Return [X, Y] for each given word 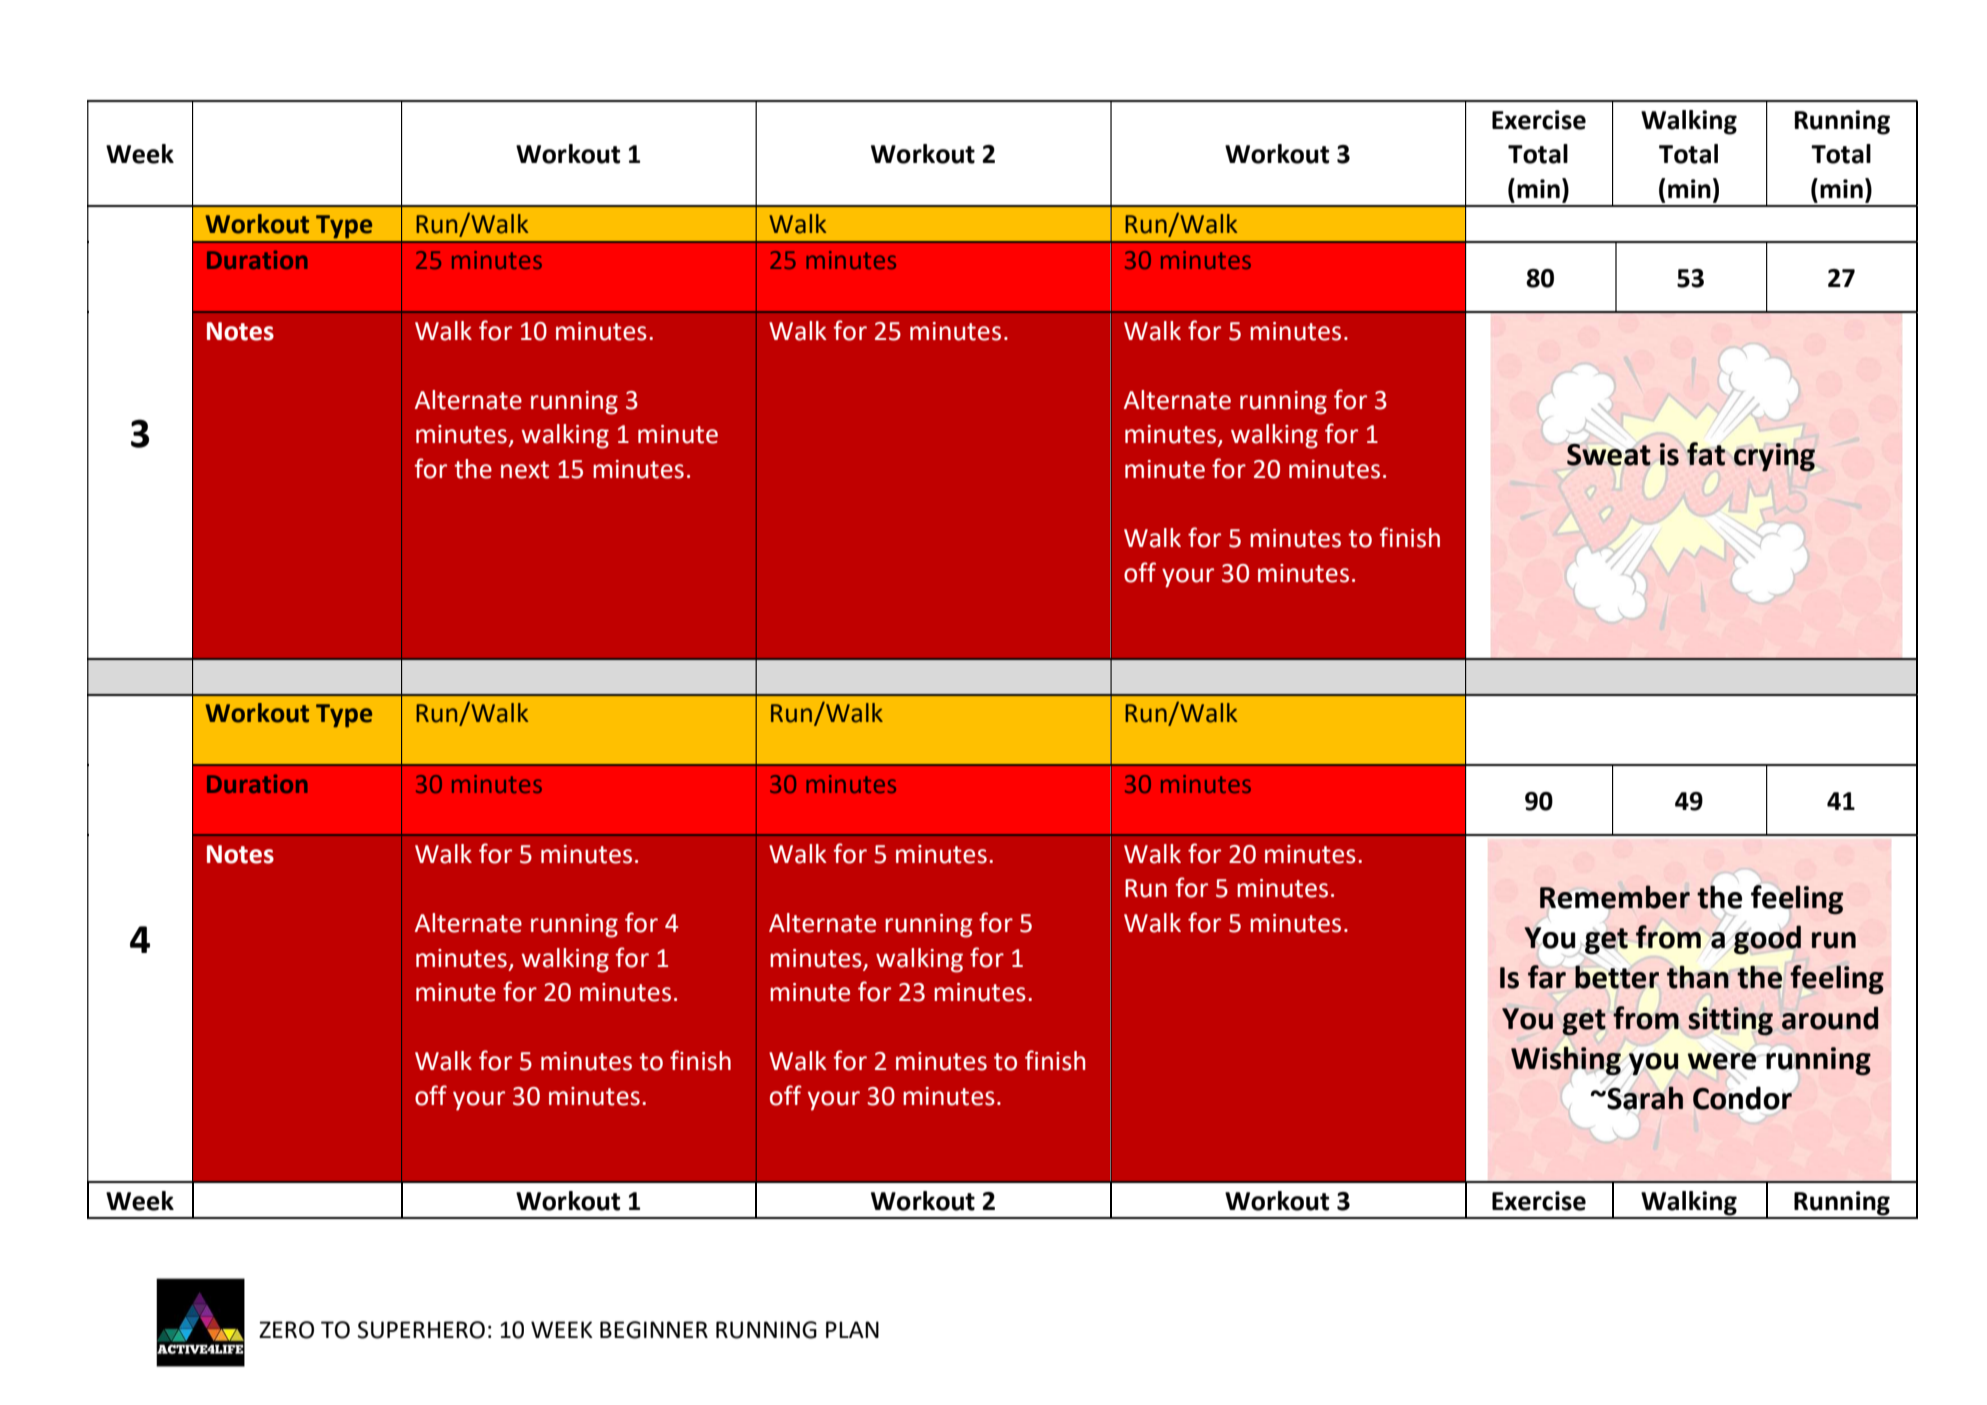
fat [1706, 454]
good [1767, 940]
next [525, 470]
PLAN [852, 1329]
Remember [1615, 897]
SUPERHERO [421, 1330]
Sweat [1609, 455]
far [1547, 977]
